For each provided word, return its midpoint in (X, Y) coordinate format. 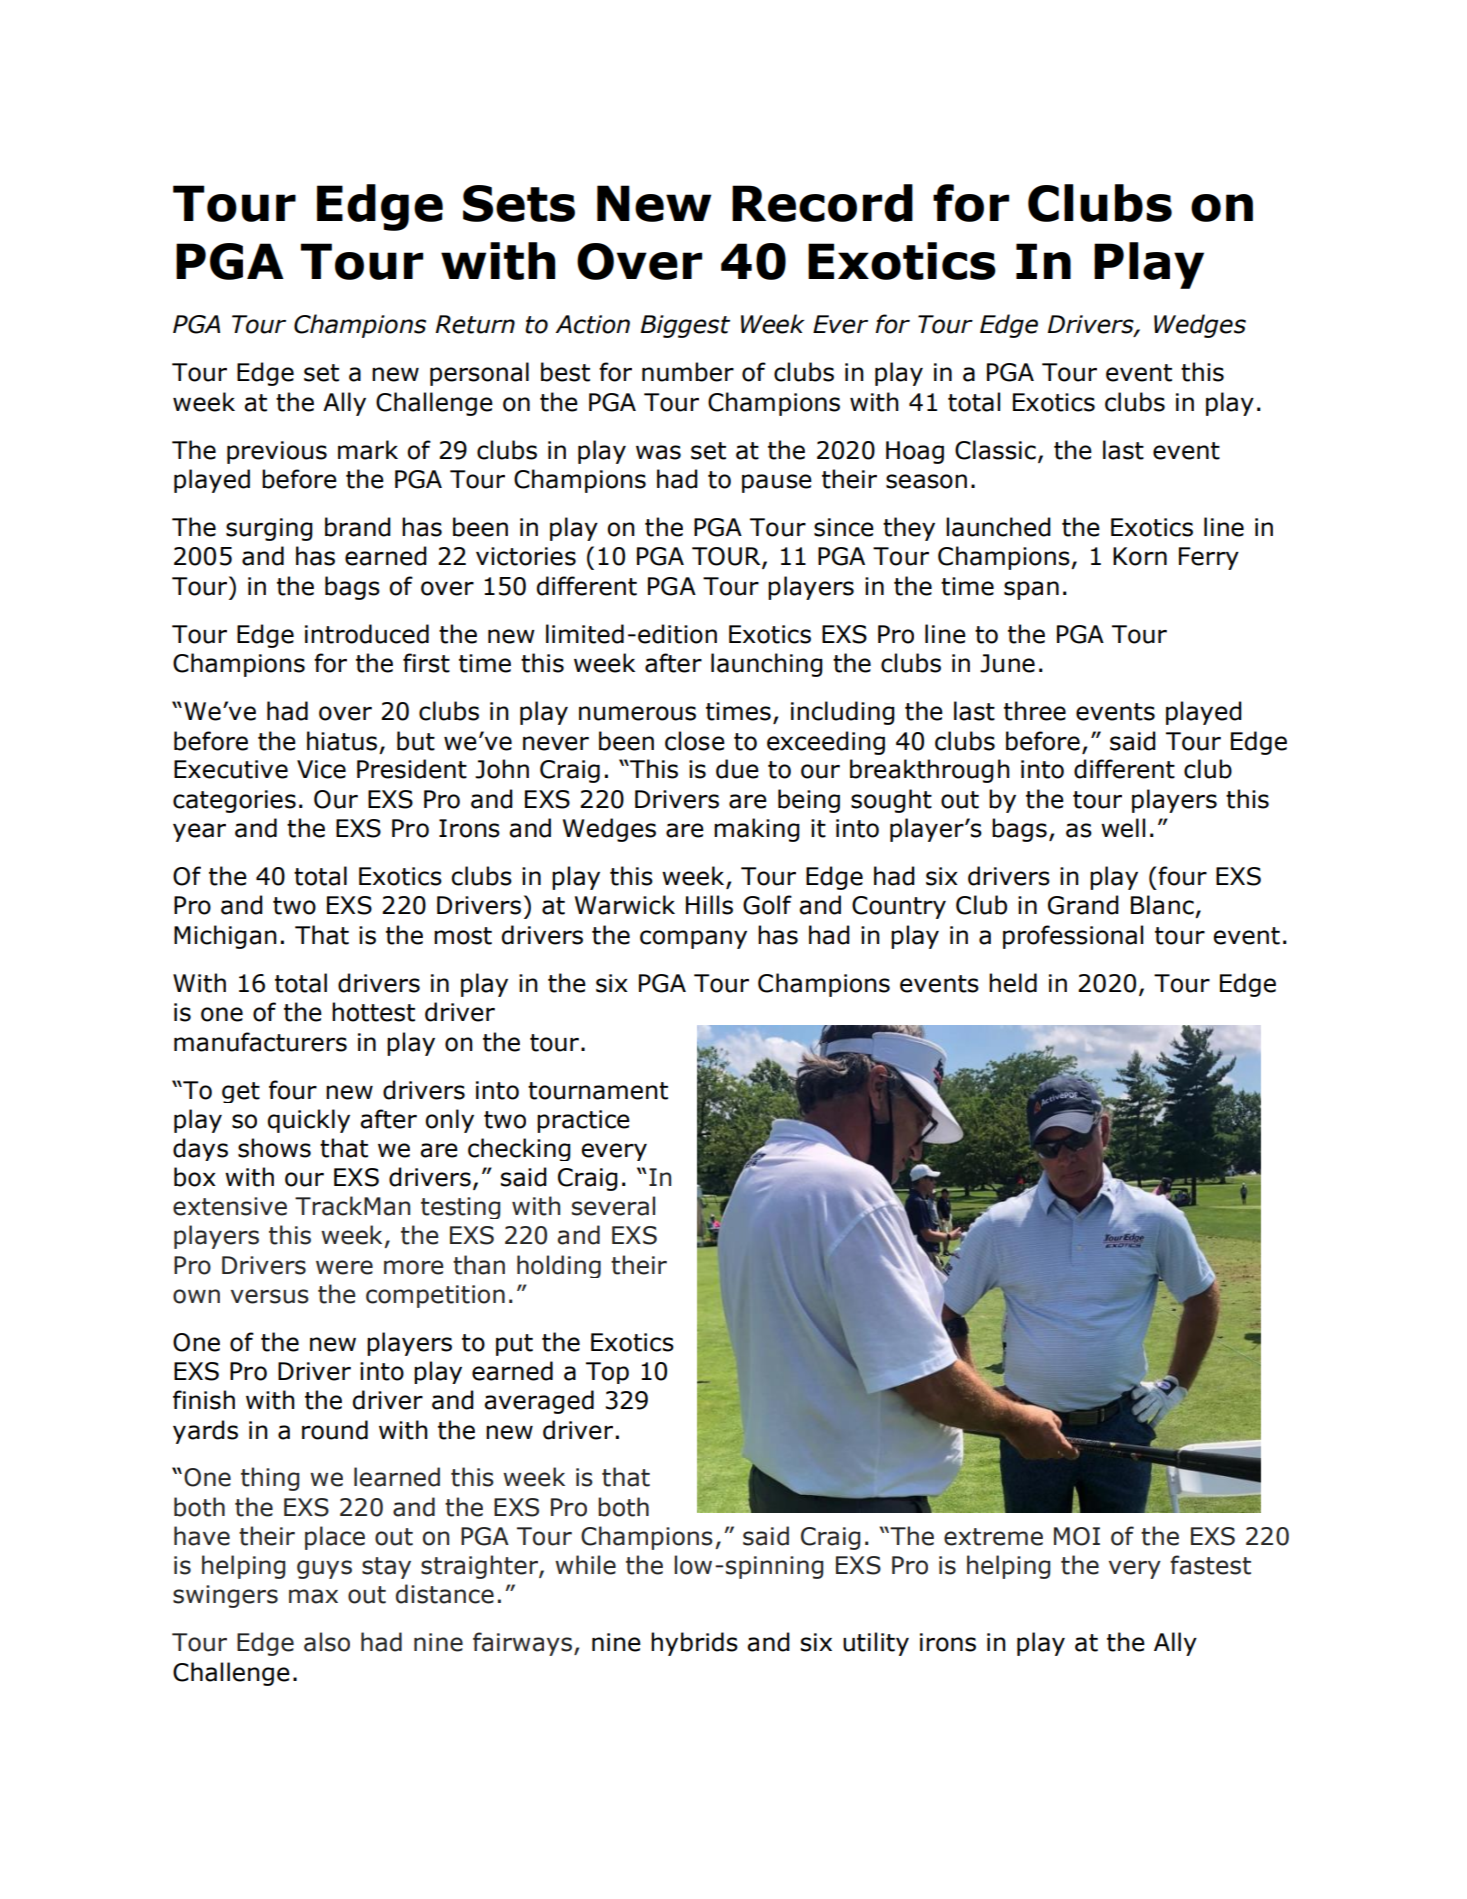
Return (475, 324)
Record (822, 203)
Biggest (685, 326)
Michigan (225, 937)
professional (1073, 937)
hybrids (694, 1644)
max (313, 1596)
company (693, 939)
